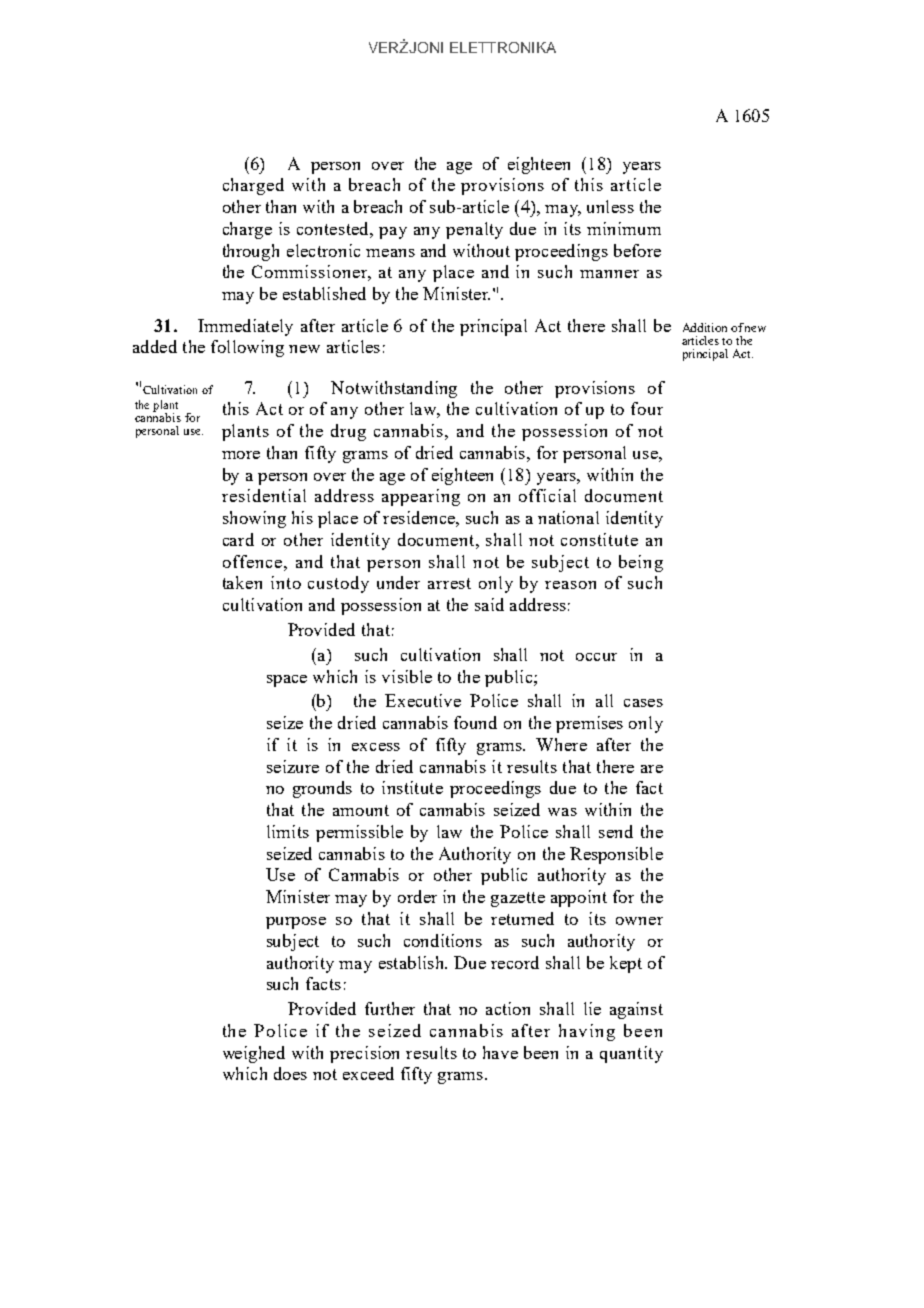 This image has width=924, height=1308. What do you see at coordinates (293, 766) in the image?
I see `seizure` at bounding box center [293, 766].
